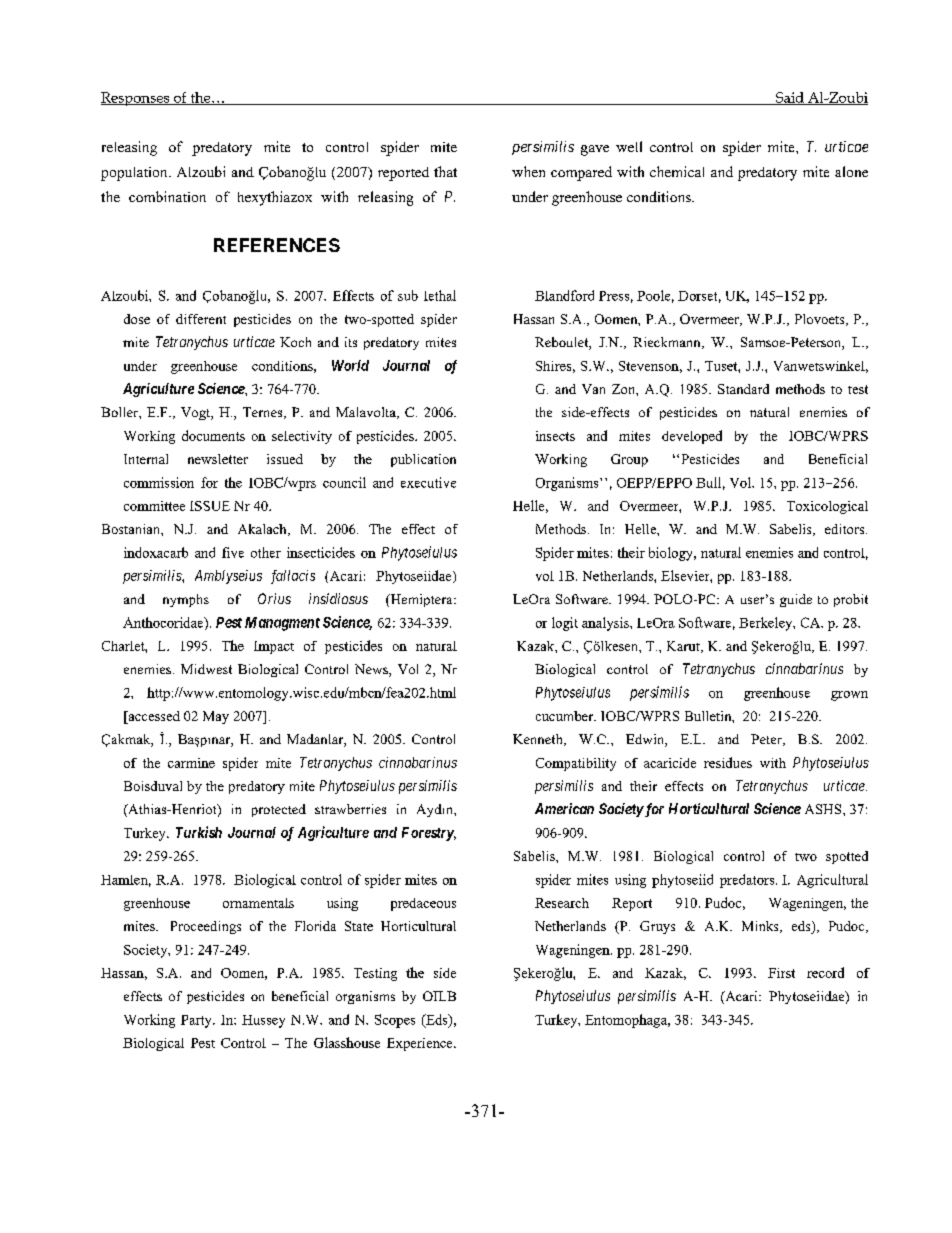 Image resolution: width=952 pixels, height=1233 pixels. What do you see at coordinates (136, 99) in the screenshot?
I see `Responses` at bounding box center [136, 99].
